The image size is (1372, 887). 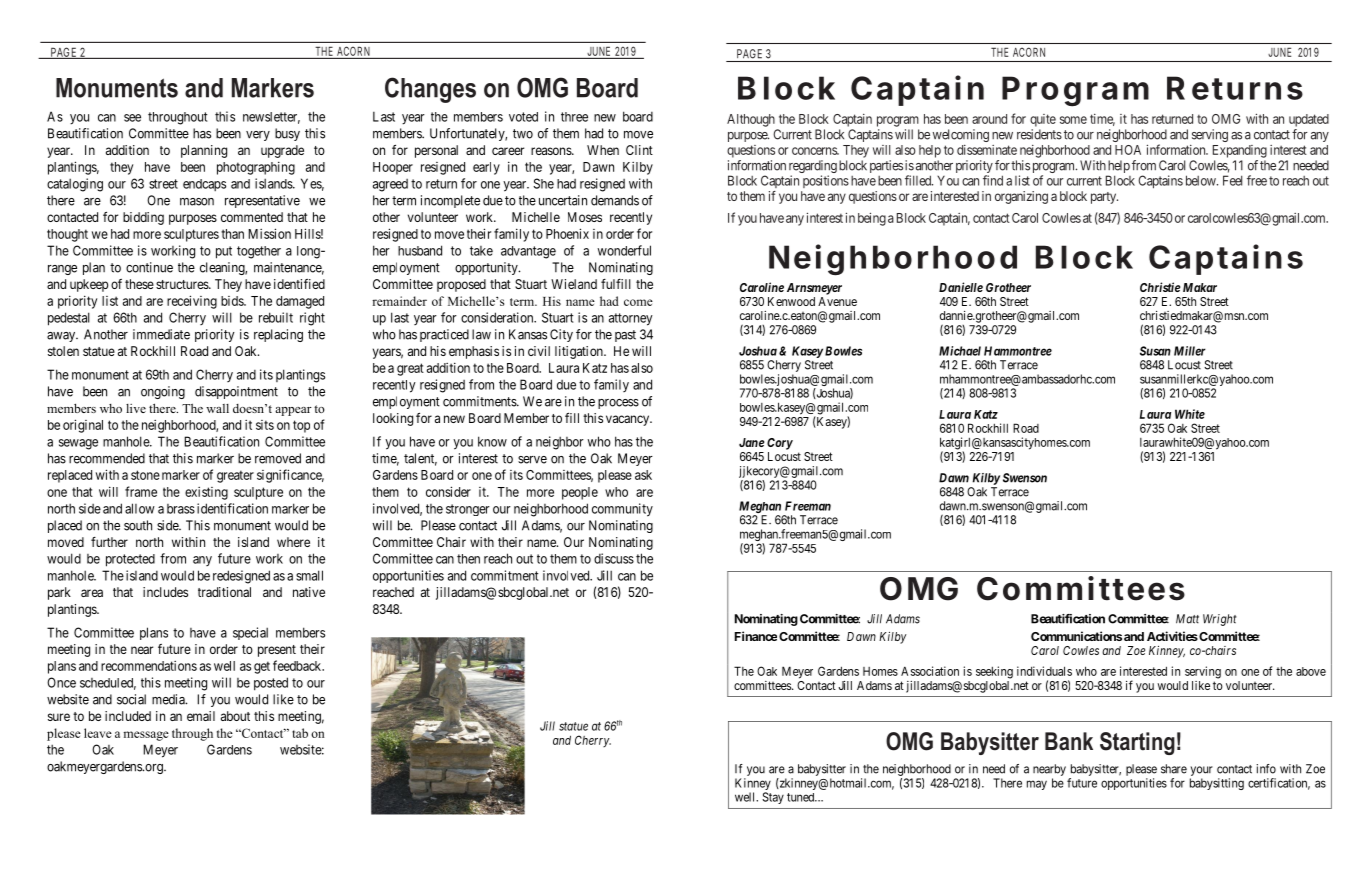 I want to click on some, so click(x=1073, y=120).
